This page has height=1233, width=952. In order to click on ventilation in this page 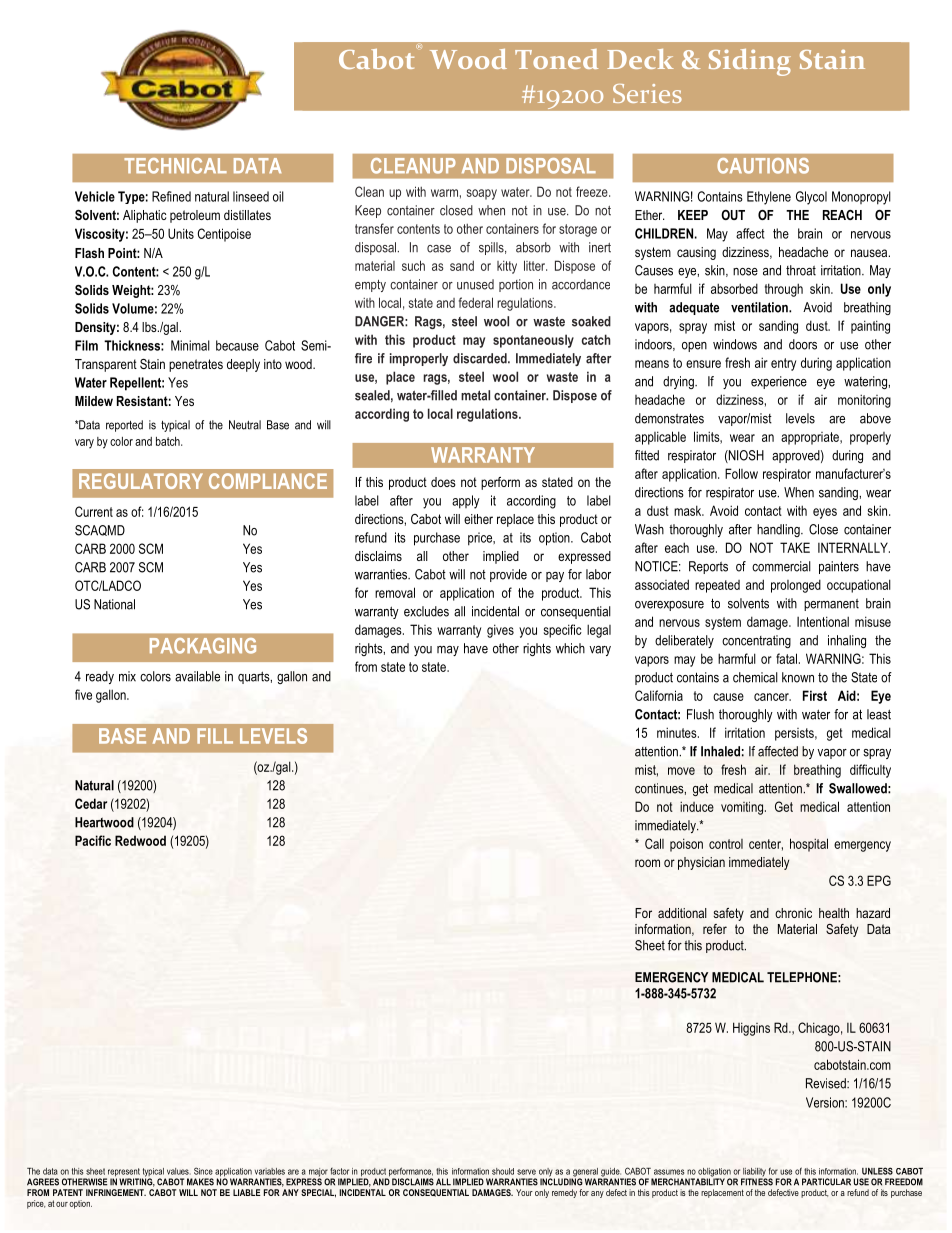, I will do `click(760, 307)`.
